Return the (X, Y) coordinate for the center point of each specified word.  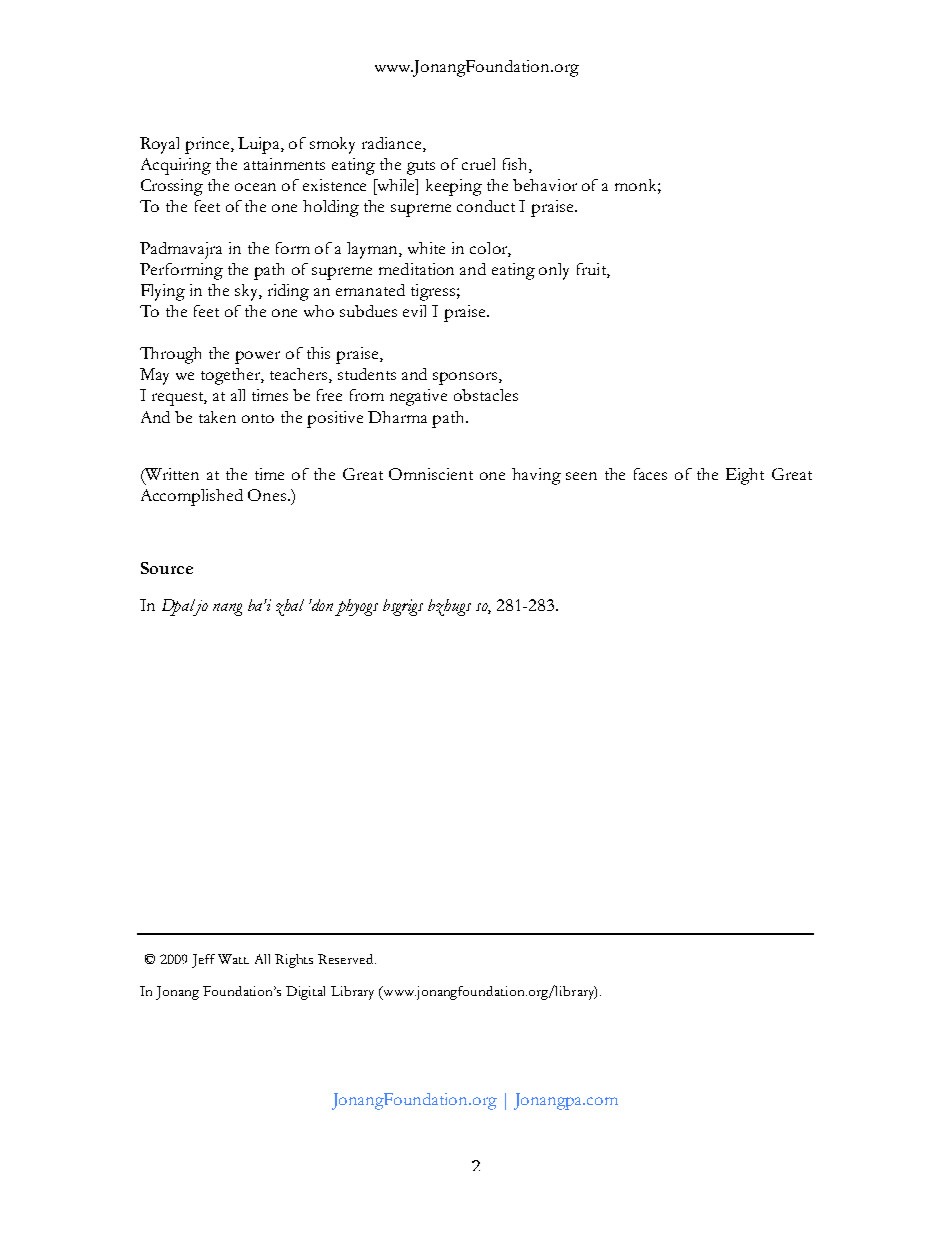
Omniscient (431, 474)
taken (217, 417)
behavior (545, 185)
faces (650, 474)
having (536, 476)
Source (167, 568)
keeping (454, 187)
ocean (255, 187)
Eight (745, 476)
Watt (233, 959)
